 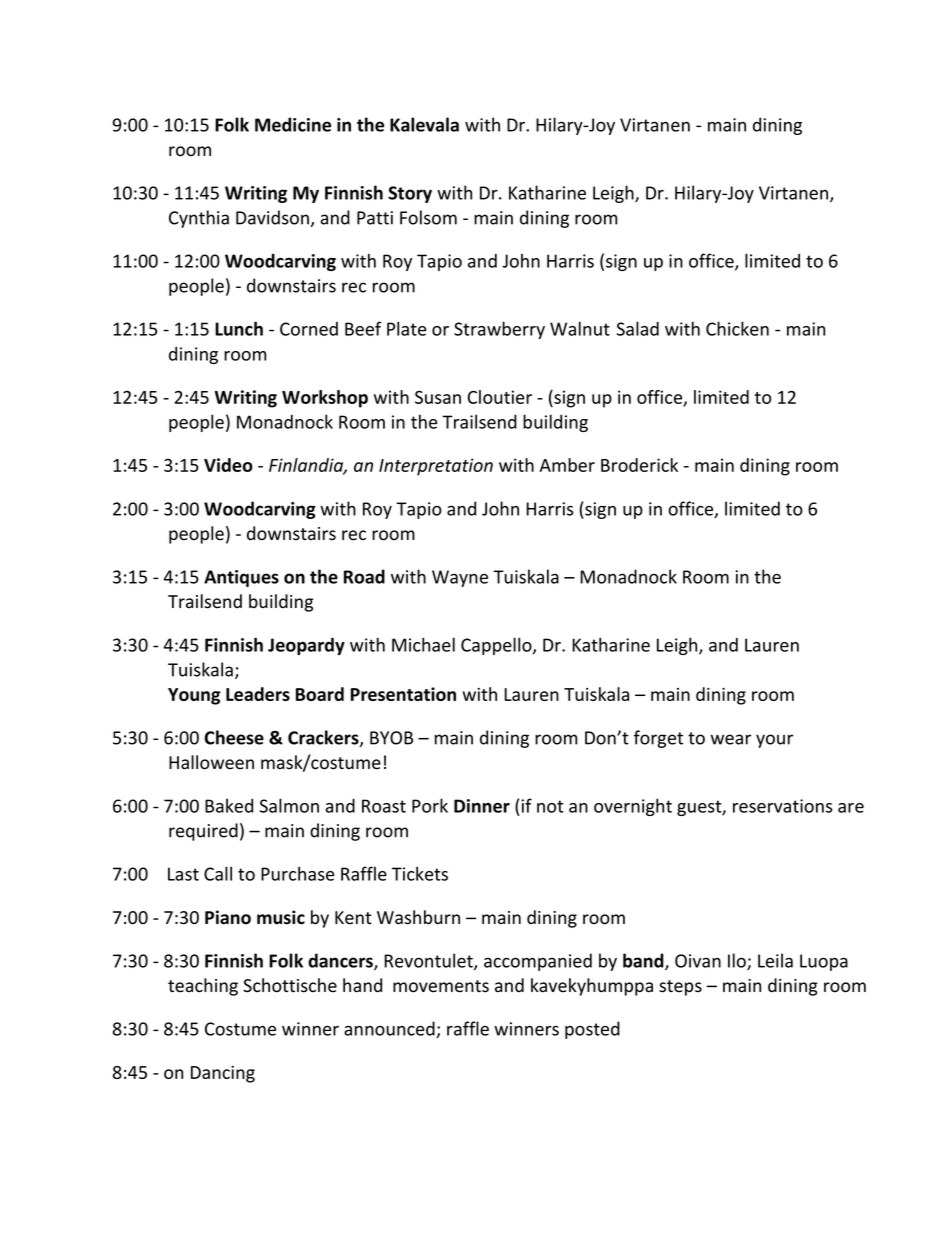 What do you see at coordinates (774, 741) in the screenshot?
I see `your` at bounding box center [774, 741].
